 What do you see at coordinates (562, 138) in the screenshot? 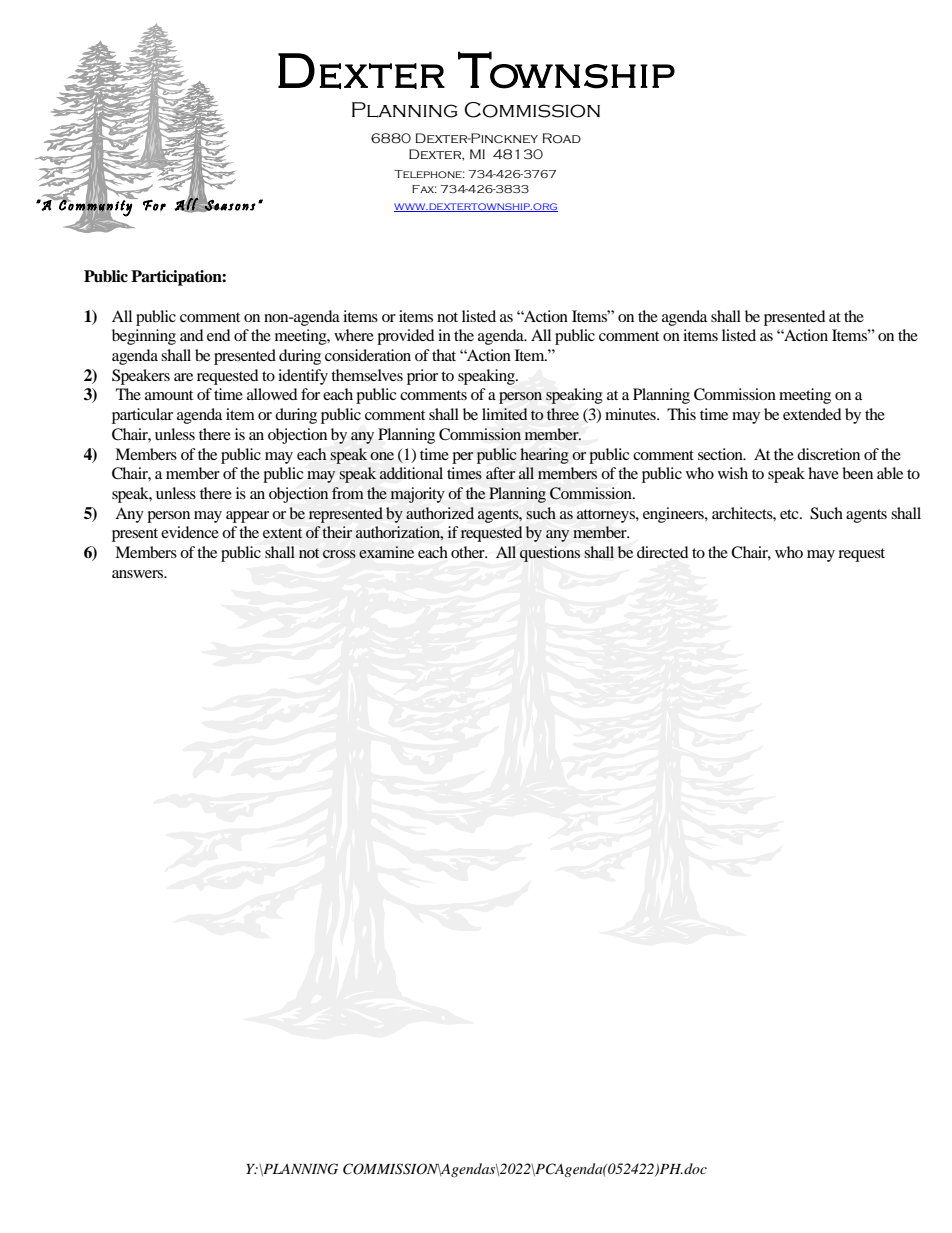
I see `Road` at bounding box center [562, 138].
